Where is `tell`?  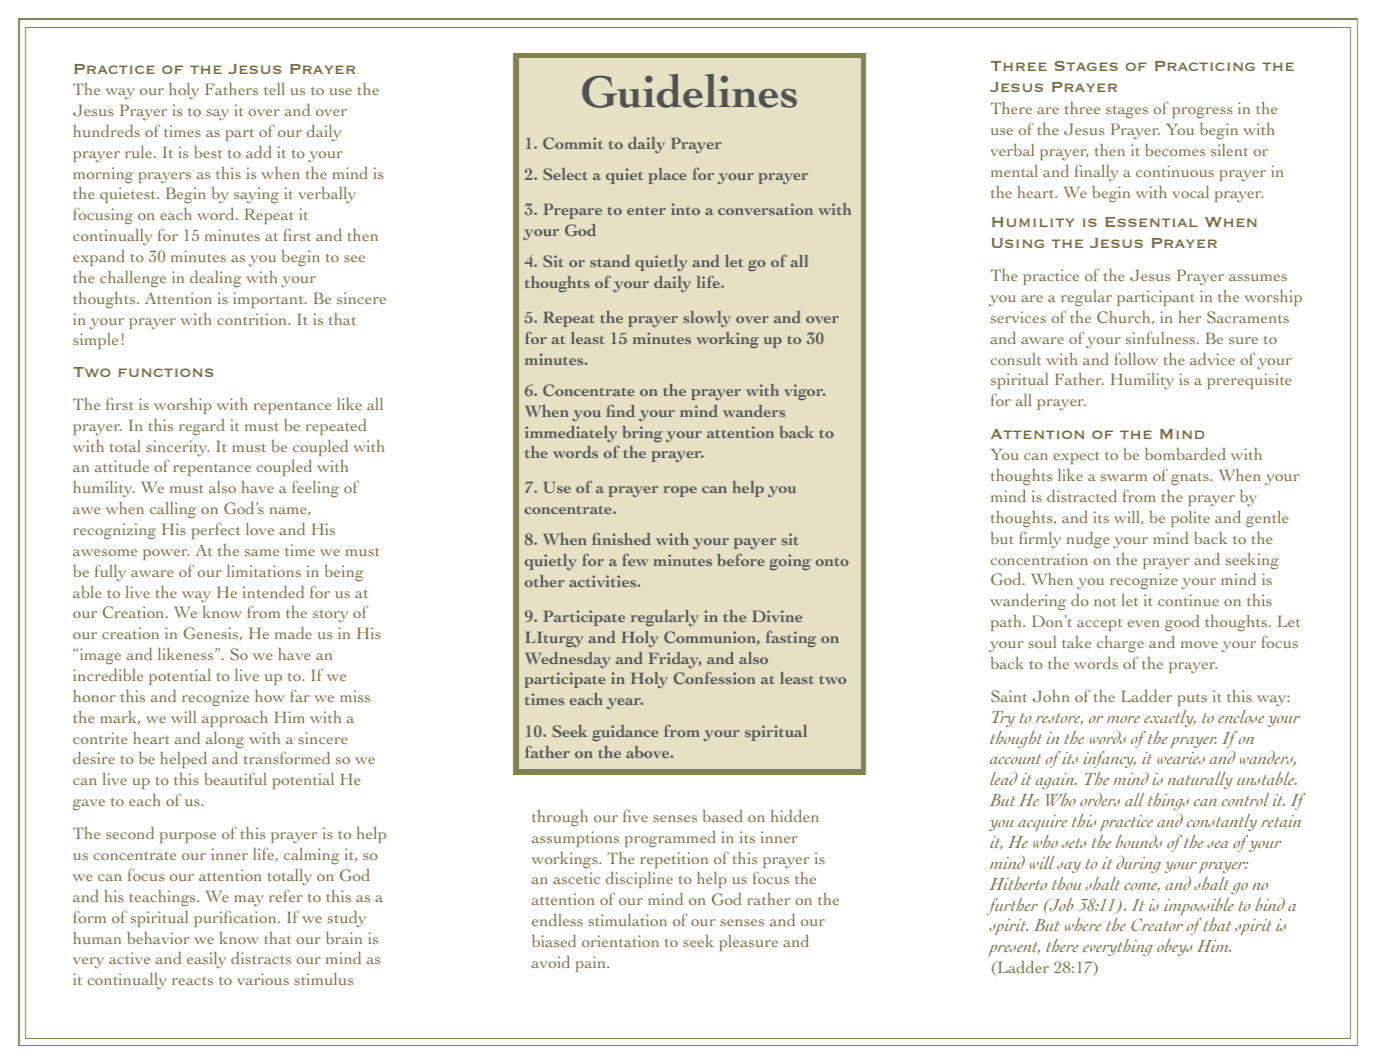 tell is located at coordinates (274, 89).
